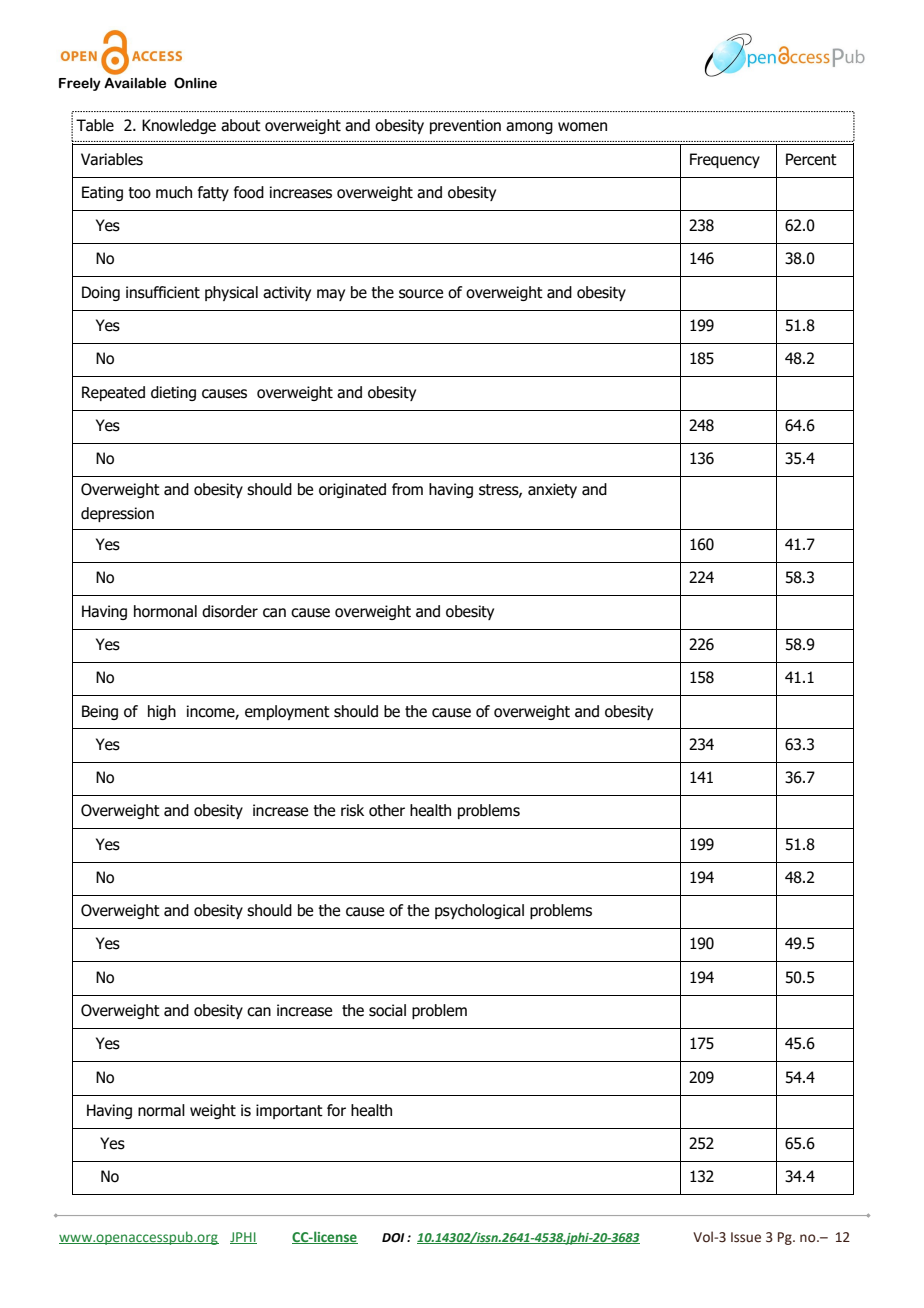  What do you see at coordinates (161, 1110) in the image?
I see `normal` at bounding box center [161, 1110].
